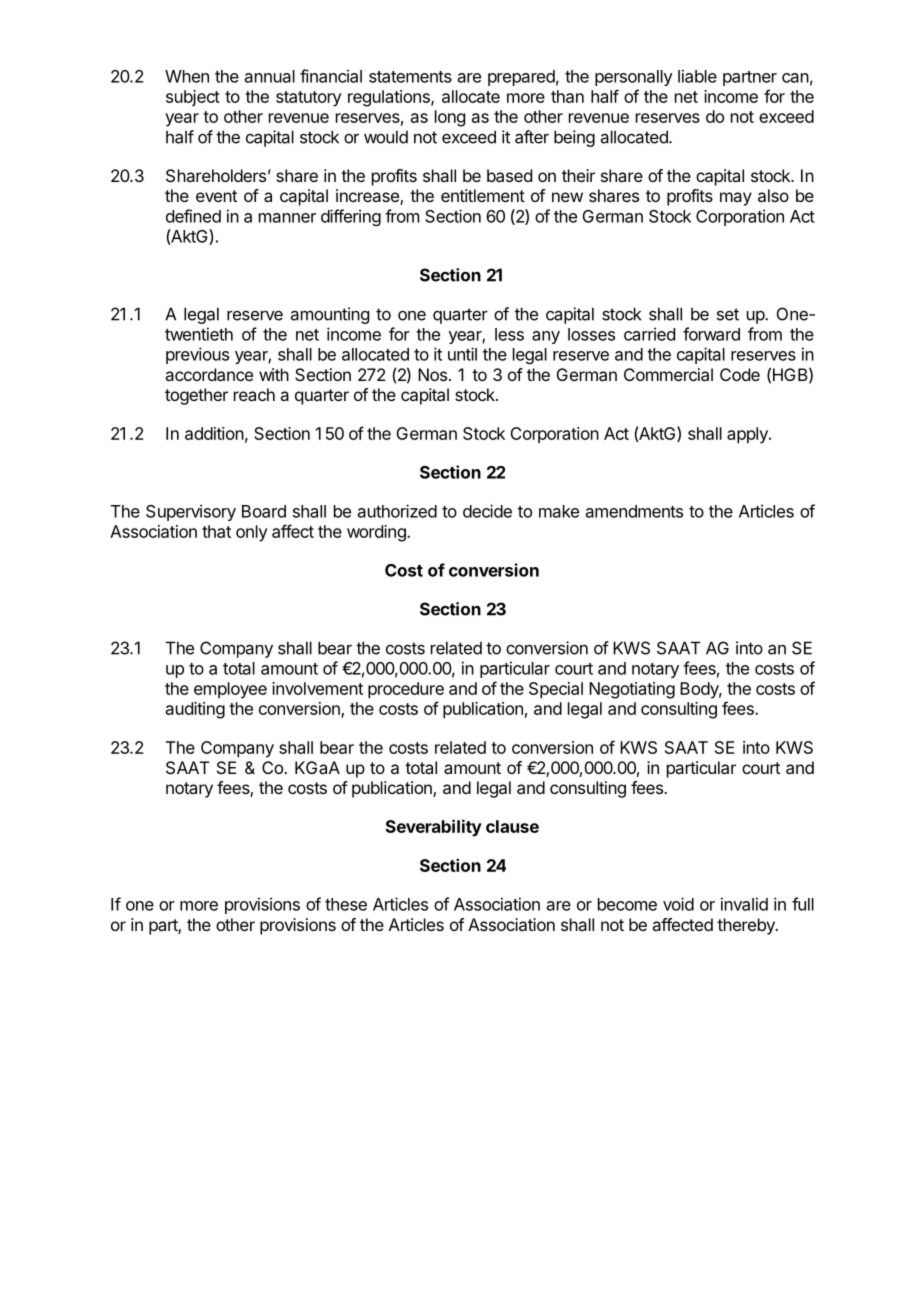 The width and height of the document is (924, 1308). What do you see at coordinates (274, 374) in the document?
I see `with` at bounding box center [274, 374].
